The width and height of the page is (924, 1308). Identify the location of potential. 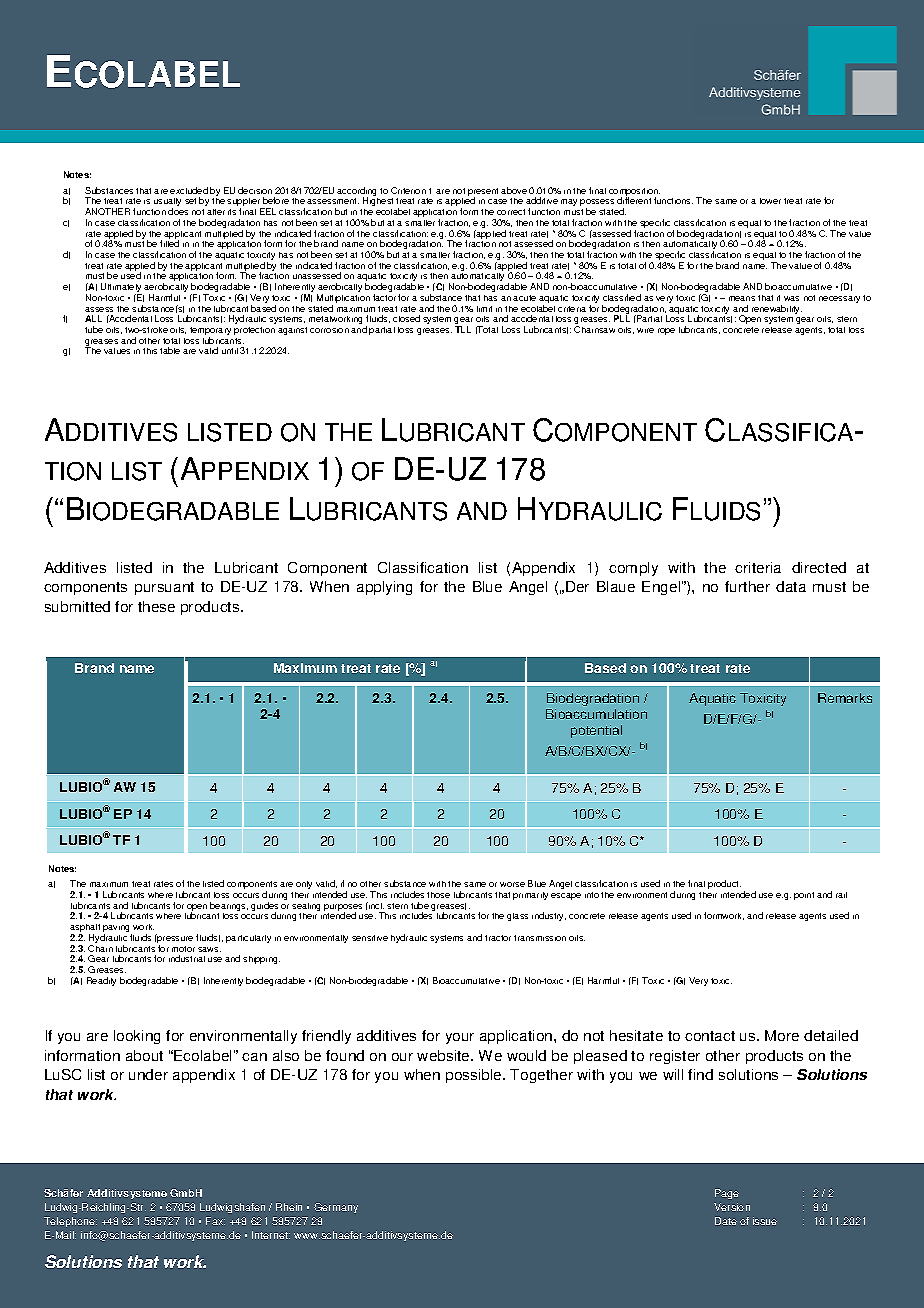
(596, 731).
